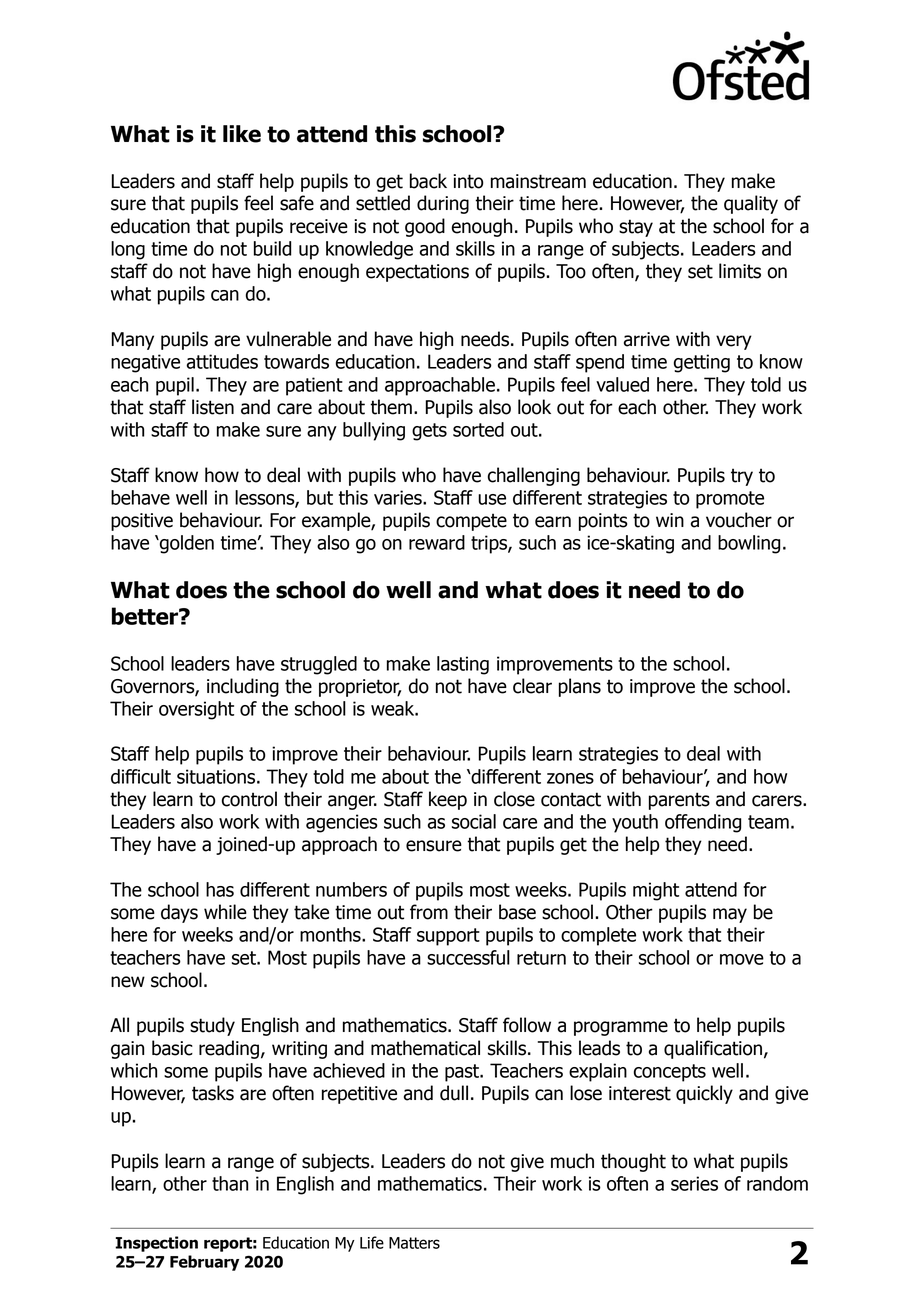 This screenshot has height=1310, width=924. What do you see at coordinates (242, 134) in the screenshot?
I see `like` at bounding box center [242, 134].
